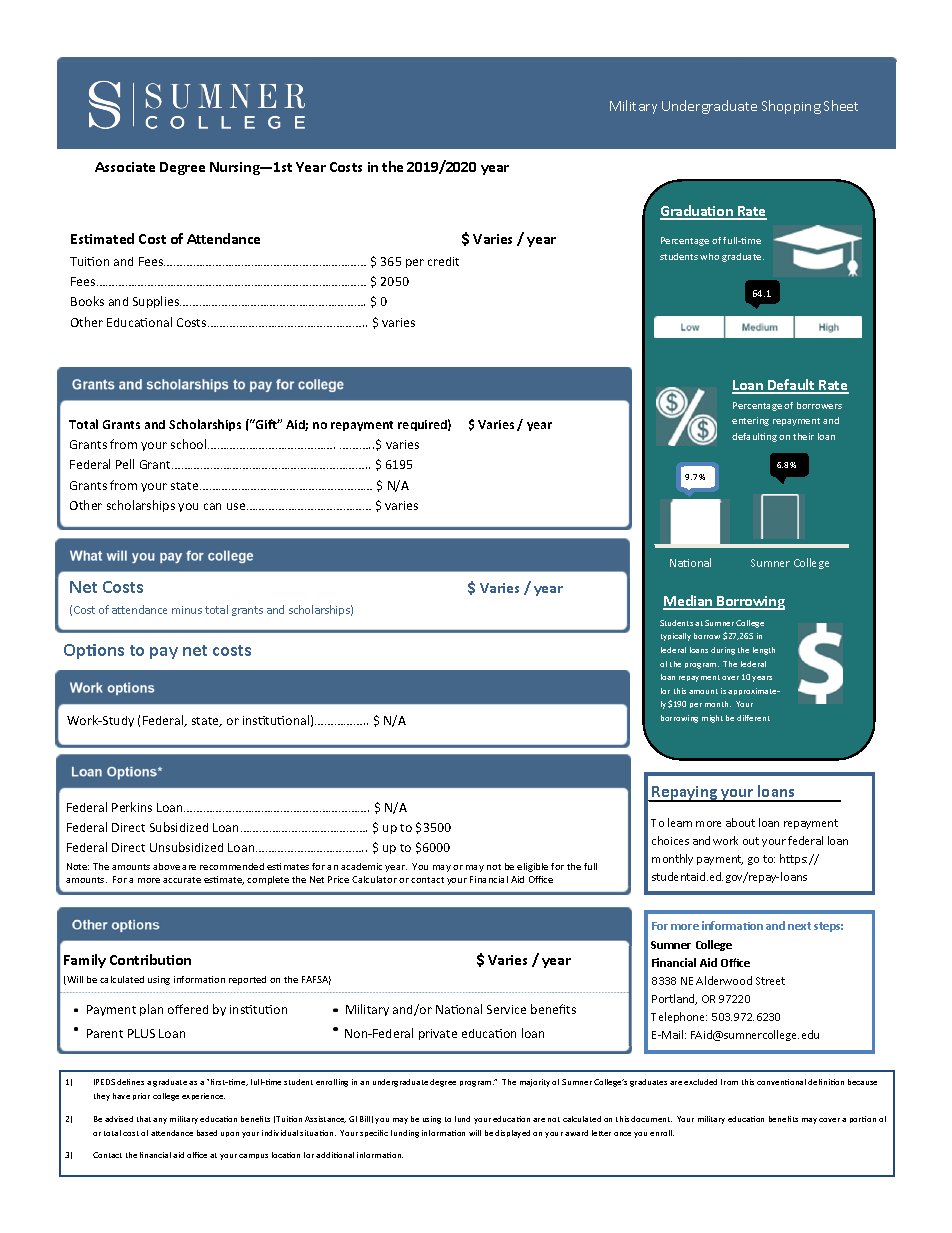 Image resolution: width=952 pixels, height=1233 pixels. What do you see at coordinates (125, 167) in the screenshot?
I see `Associate` at bounding box center [125, 167].
